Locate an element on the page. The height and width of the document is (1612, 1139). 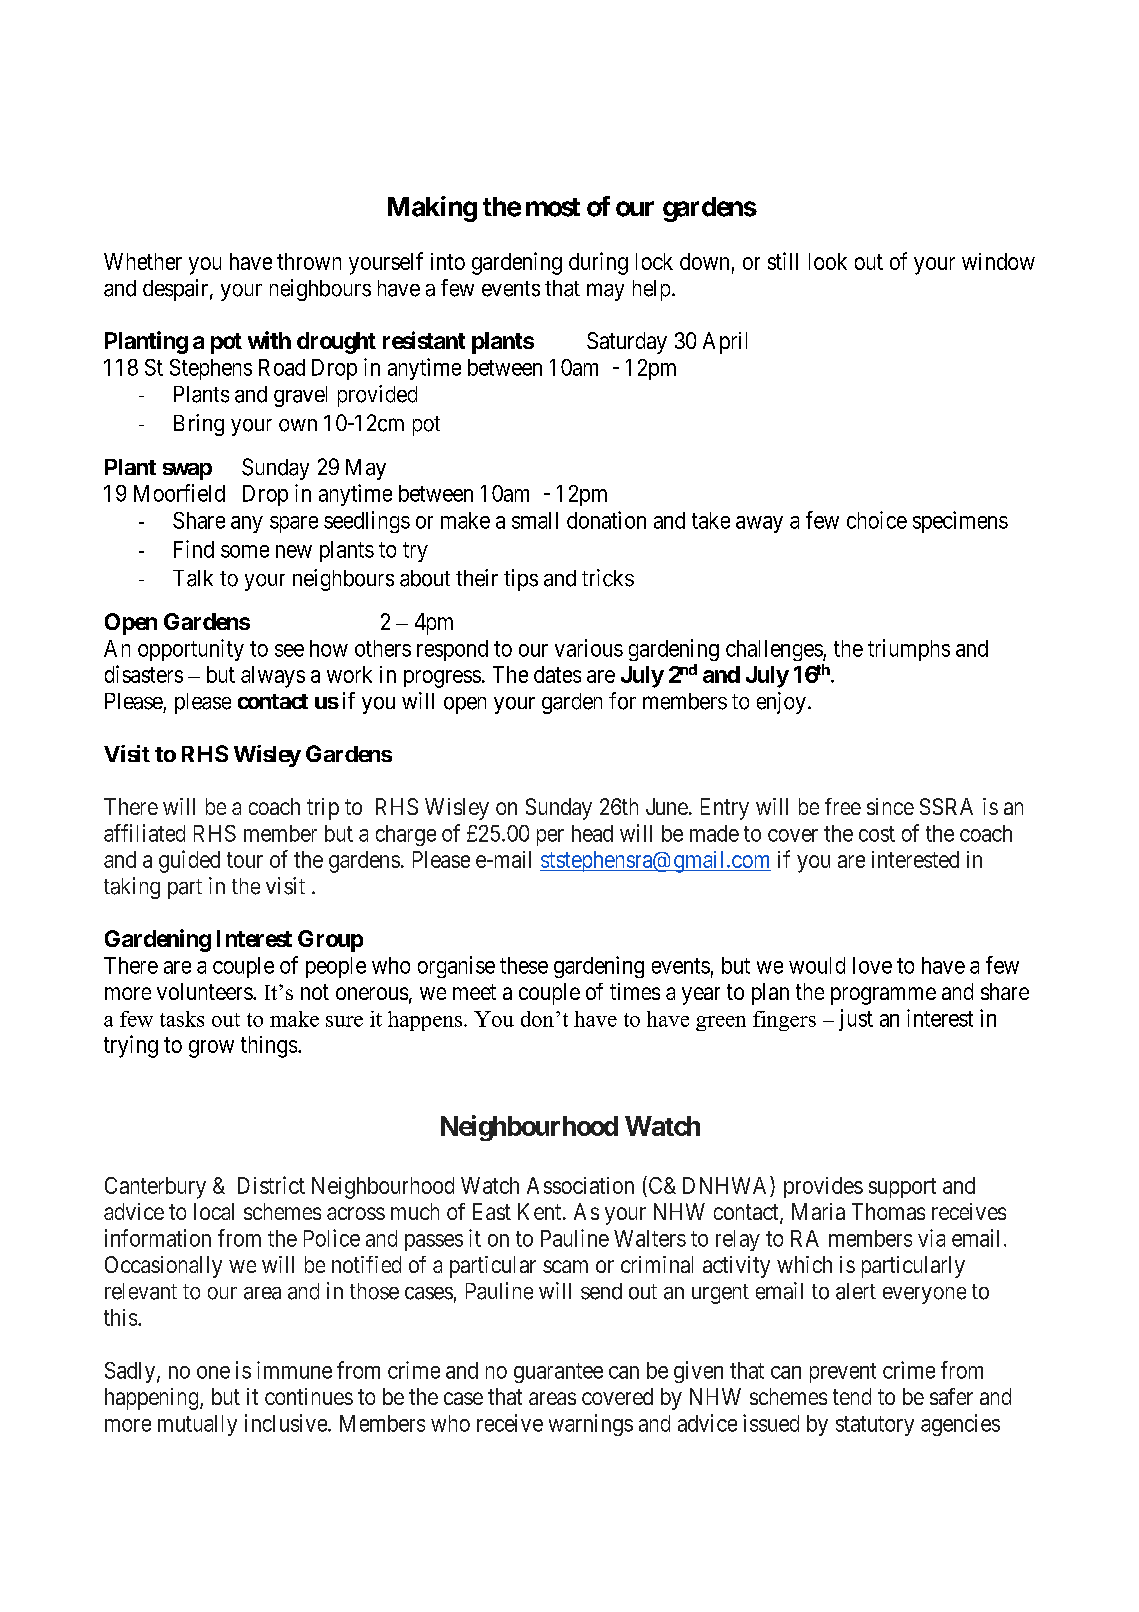
these is located at coordinates (524, 965).
